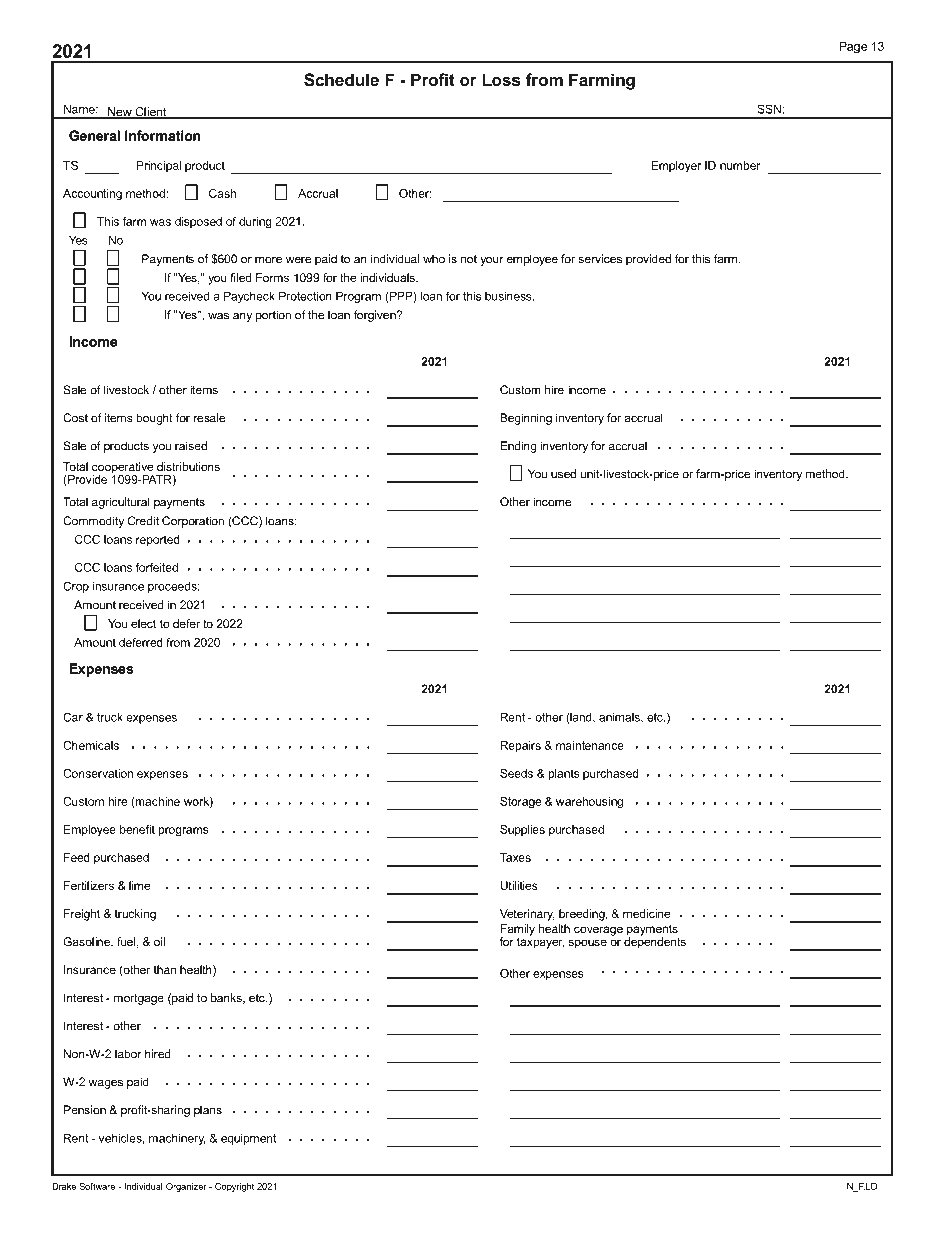 This screenshot has width=952, height=1233. What do you see at coordinates (186, 1187) in the screenshot?
I see `Organizer` at bounding box center [186, 1187].
